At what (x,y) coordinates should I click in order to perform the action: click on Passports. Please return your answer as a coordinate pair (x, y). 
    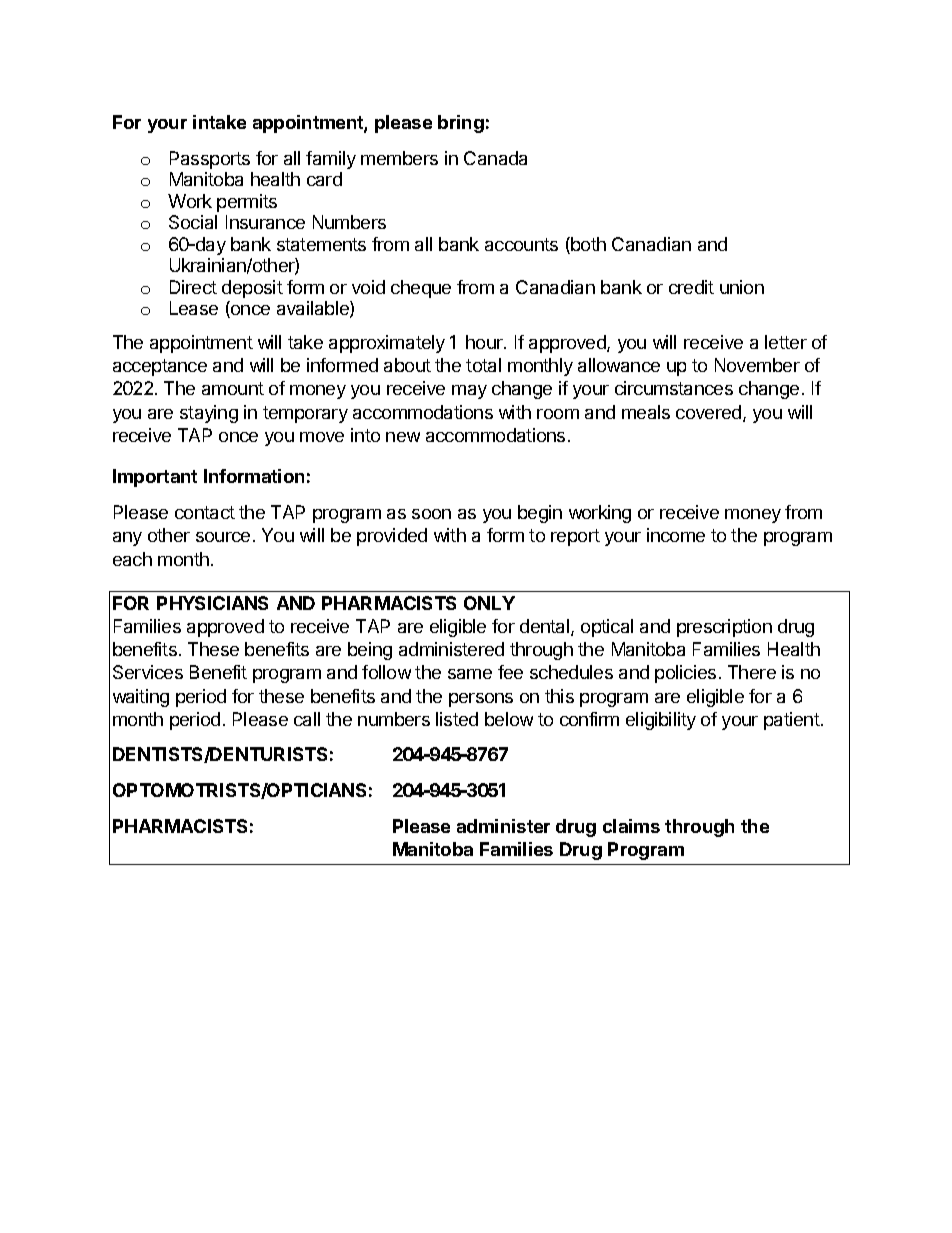
    Looking at the image, I should click on (210, 160).
